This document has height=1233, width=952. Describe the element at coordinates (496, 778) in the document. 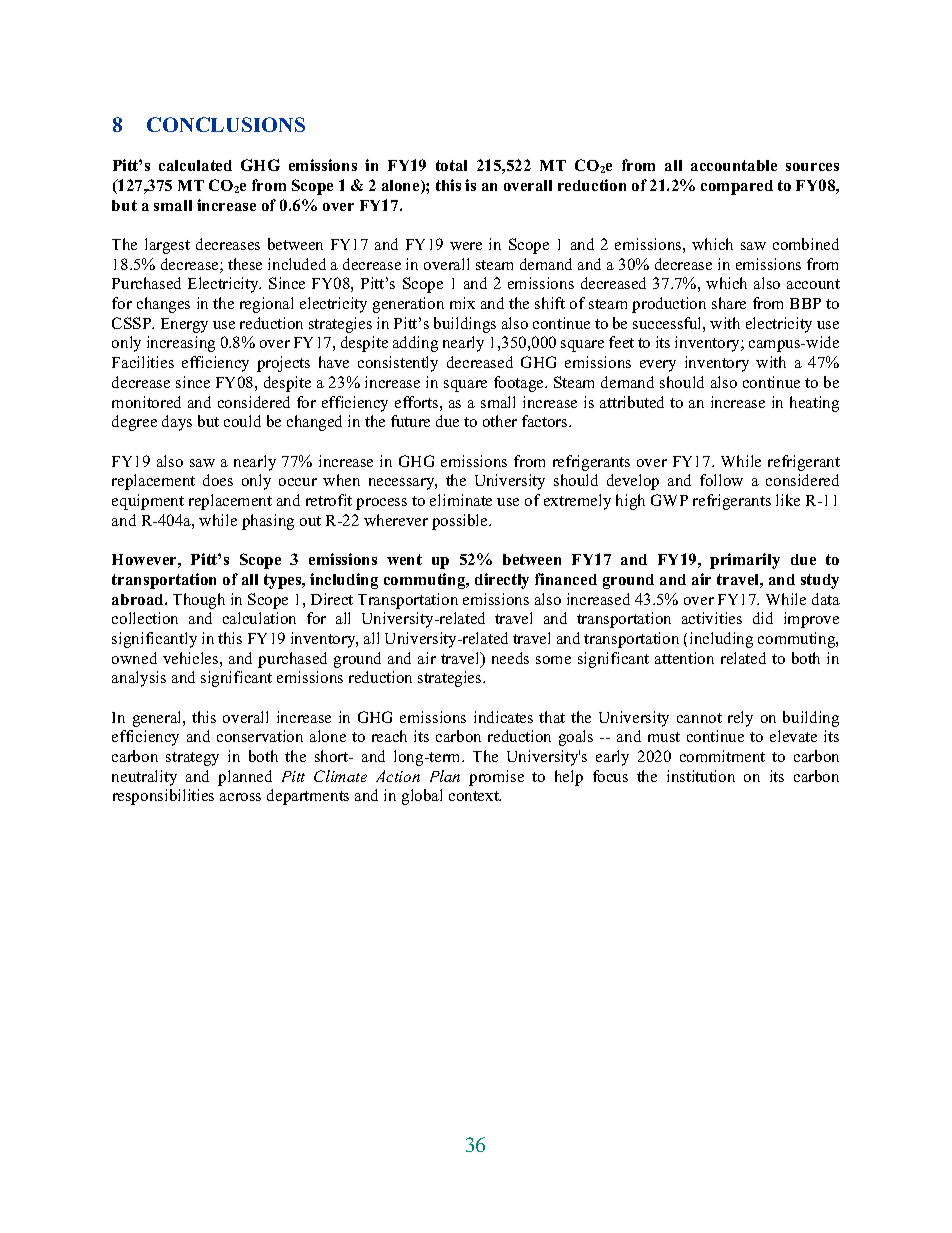

I see `promise` at that location.
